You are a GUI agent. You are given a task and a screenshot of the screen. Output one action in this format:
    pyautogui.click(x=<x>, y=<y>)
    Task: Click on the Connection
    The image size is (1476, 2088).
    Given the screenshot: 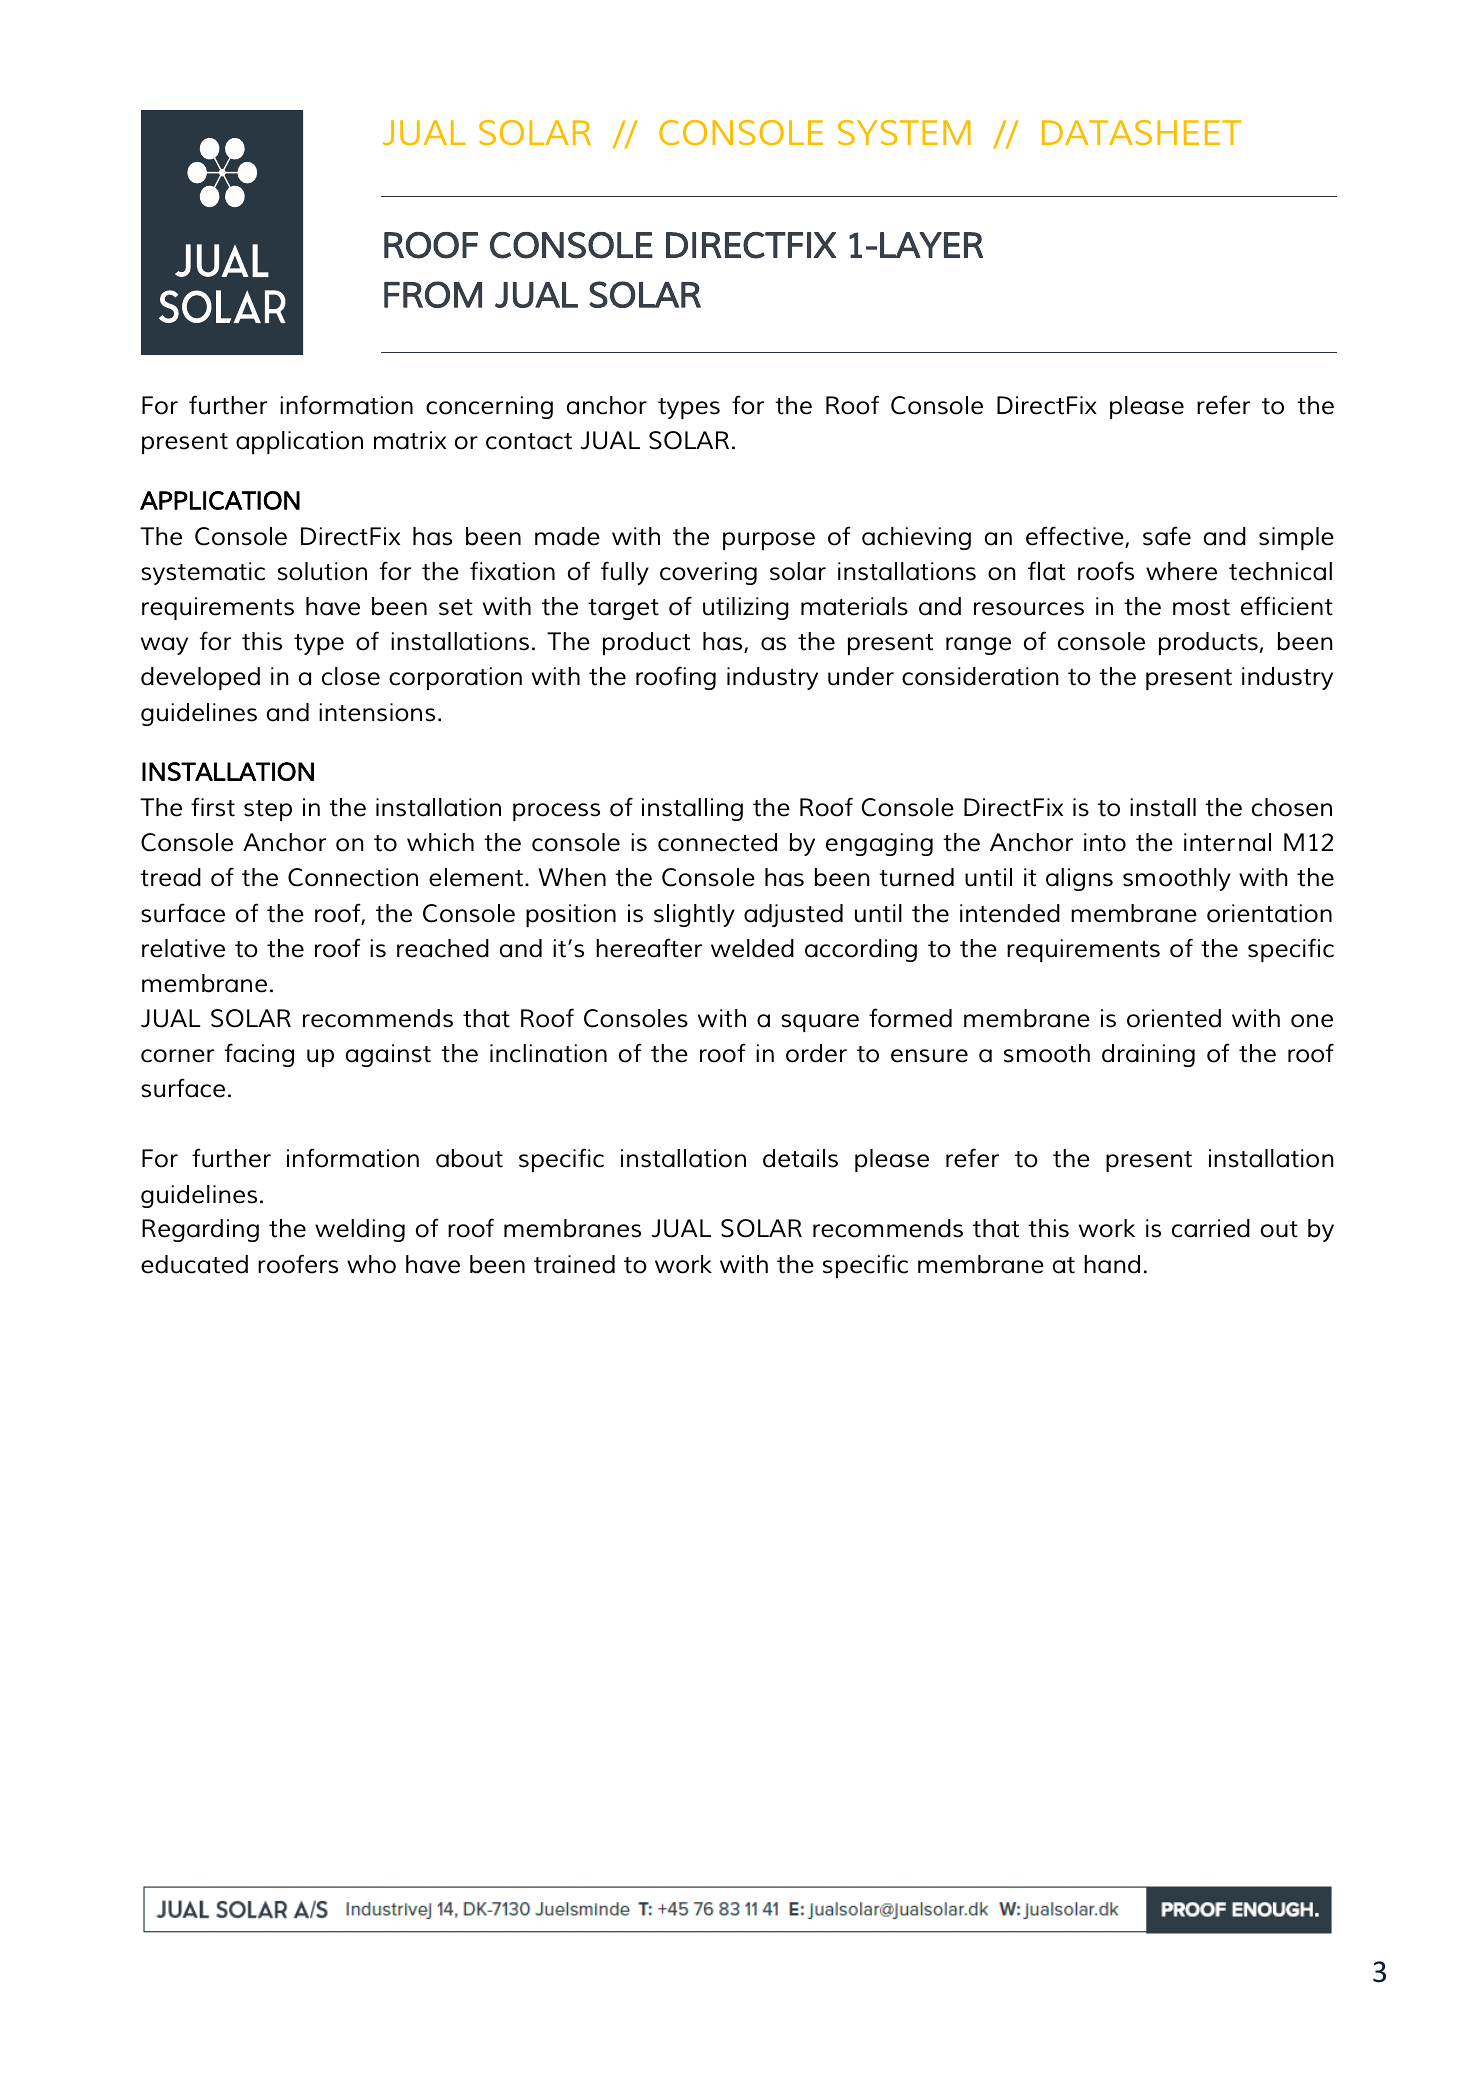 What is the action you would take?
    pyautogui.click(x=353, y=877)
